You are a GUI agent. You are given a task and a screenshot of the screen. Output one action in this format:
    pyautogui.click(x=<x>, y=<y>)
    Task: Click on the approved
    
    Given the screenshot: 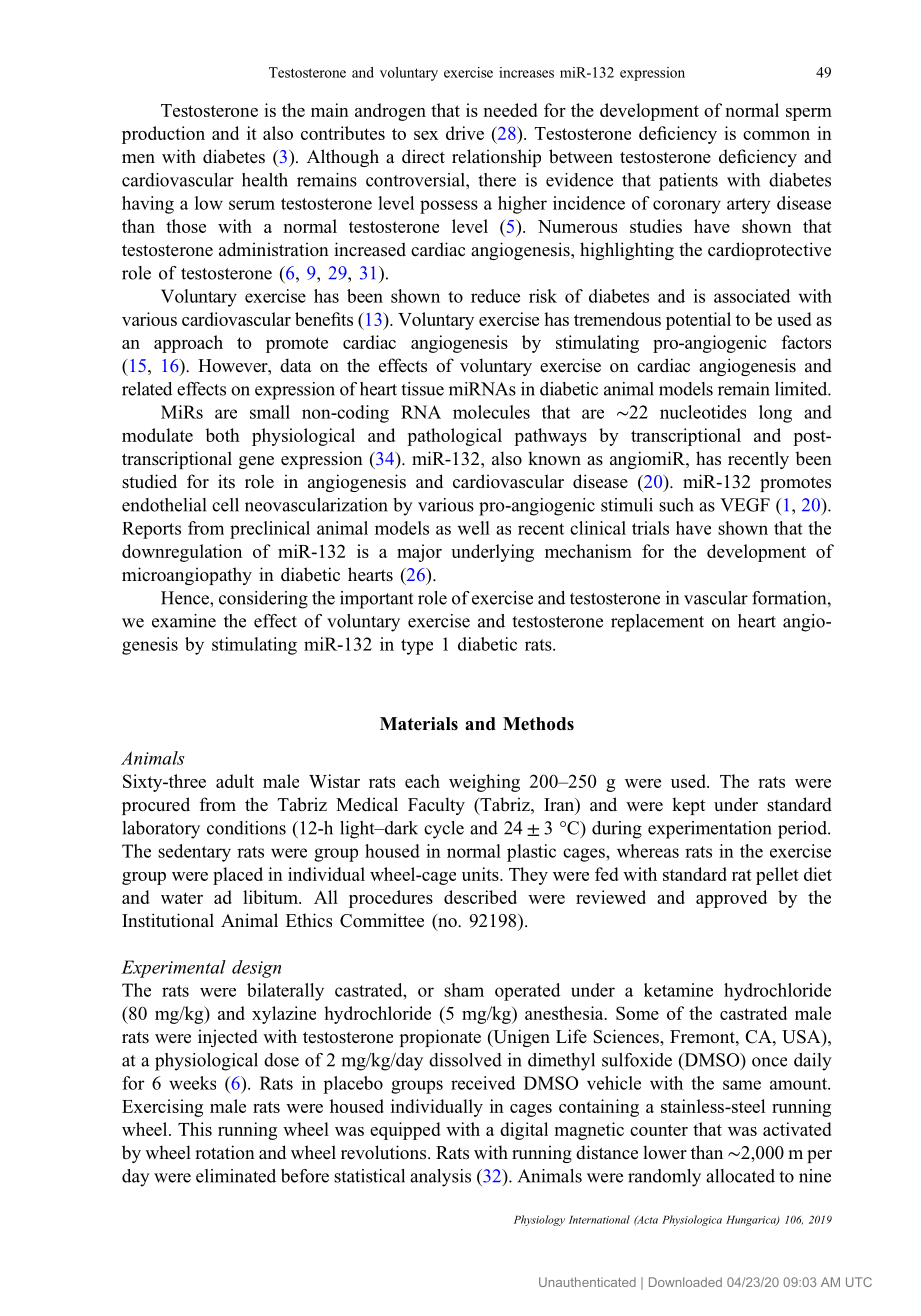 What is the action you would take?
    pyautogui.click(x=731, y=899)
